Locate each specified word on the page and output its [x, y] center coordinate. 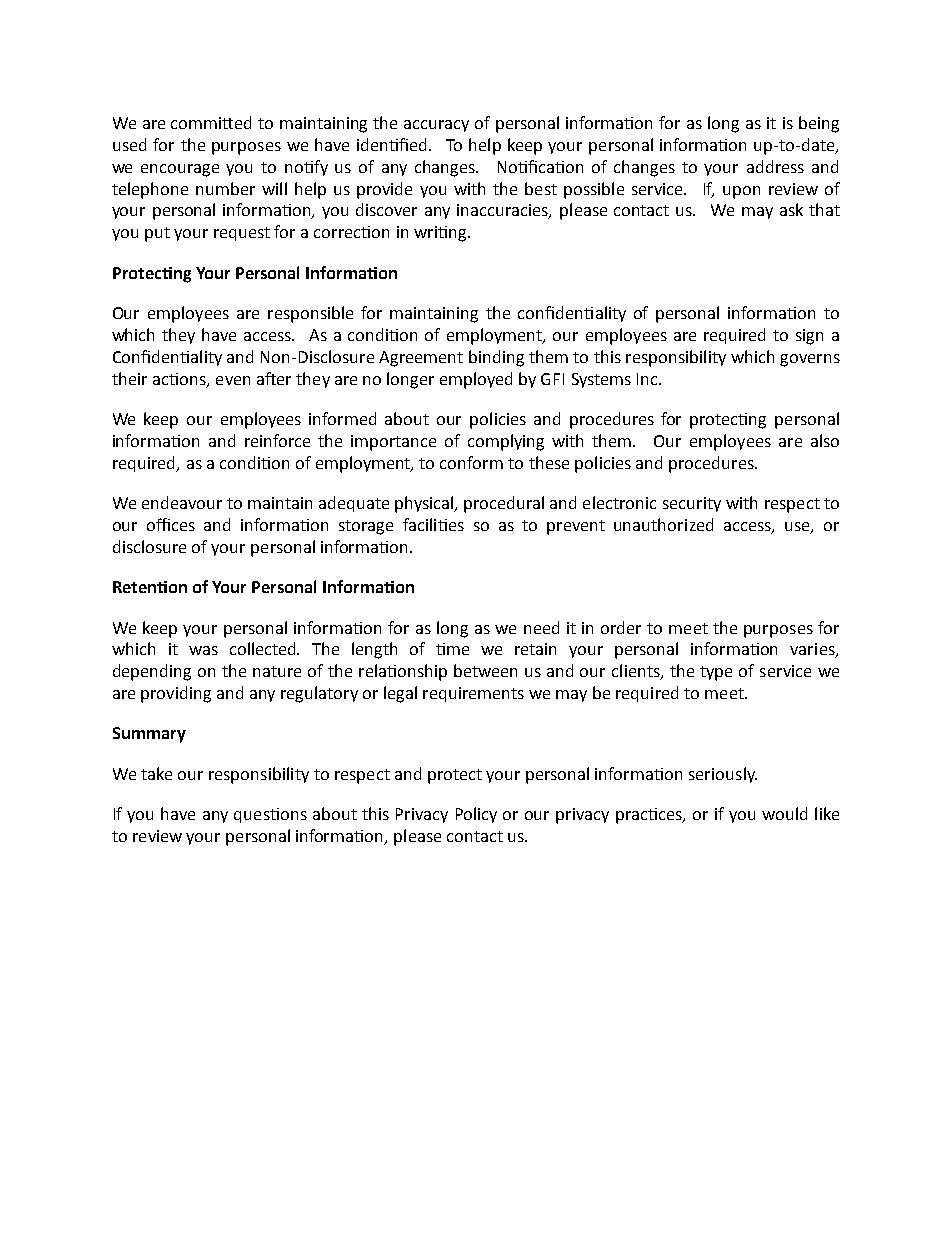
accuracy [436, 126]
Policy [476, 815]
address [775, 166]
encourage [180, 170]
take [156, 773]
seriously [723, 775]
